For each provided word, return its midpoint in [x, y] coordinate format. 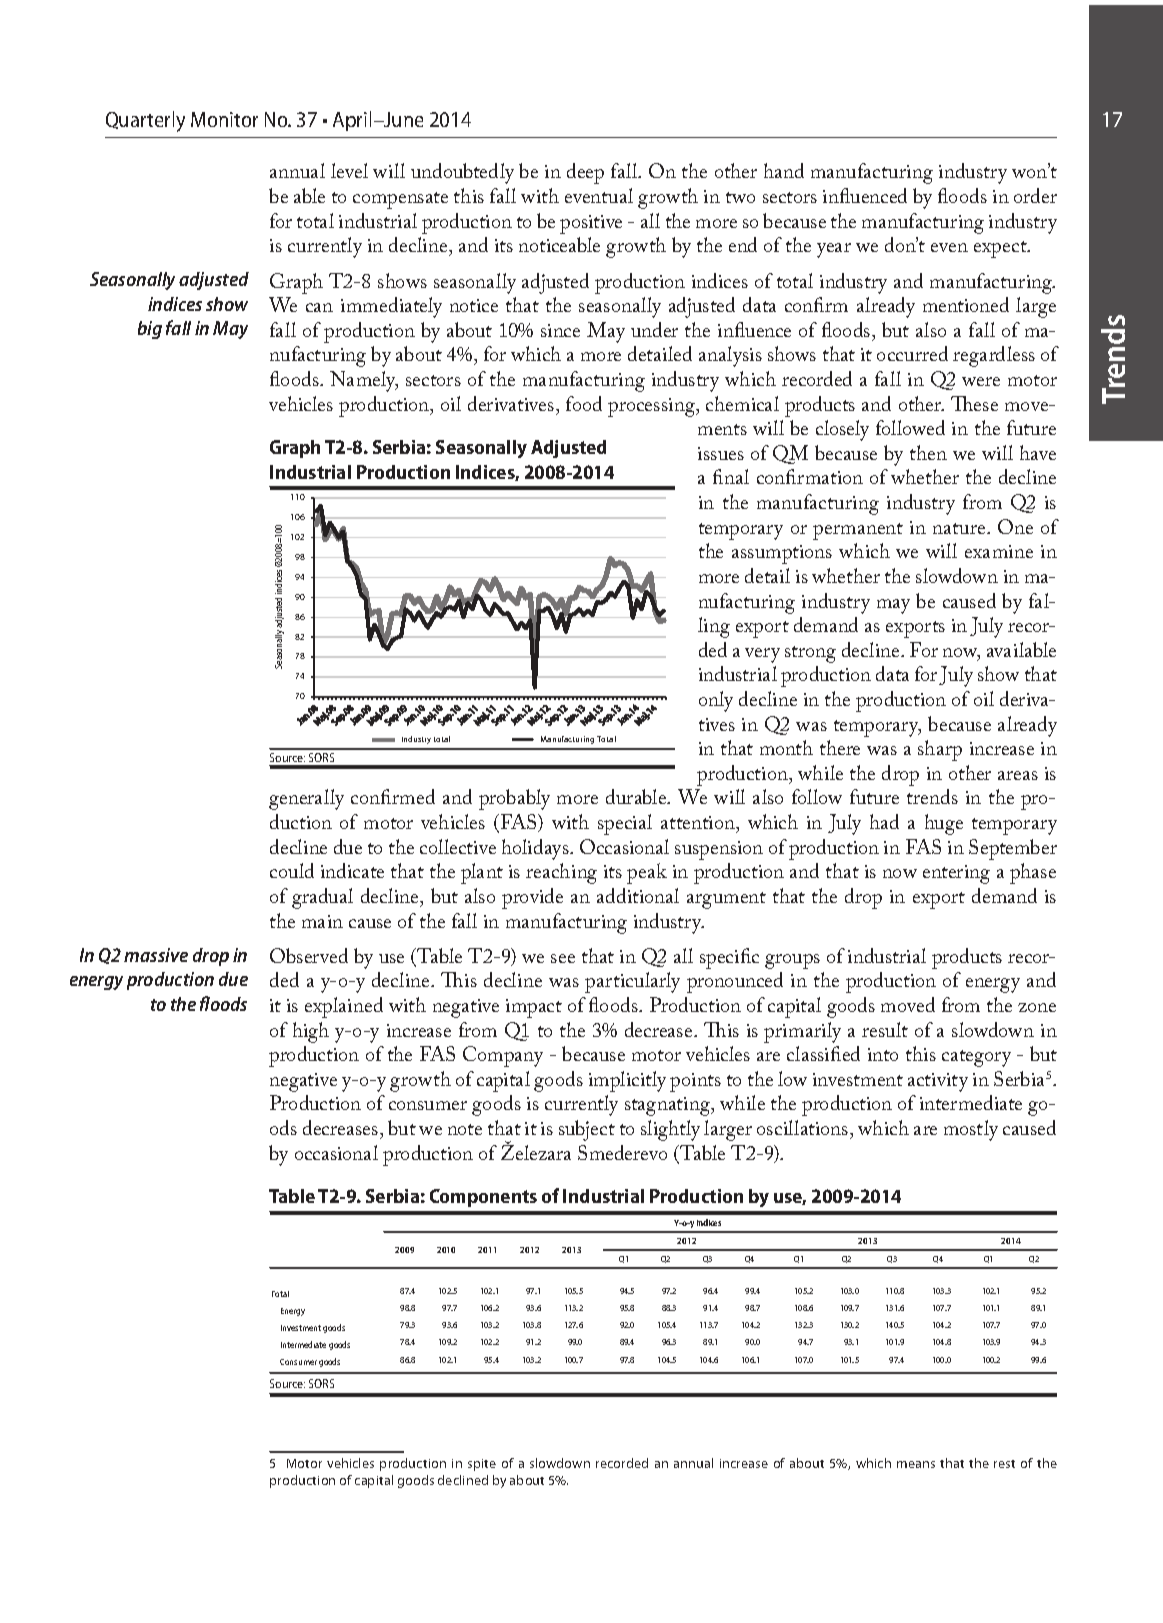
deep [585, 173]
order [1035, 195]
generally [306, 799]
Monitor [224, 119]
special [625, 824]
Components [483, 1198]
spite [482, 1465]
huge [944, 824]
